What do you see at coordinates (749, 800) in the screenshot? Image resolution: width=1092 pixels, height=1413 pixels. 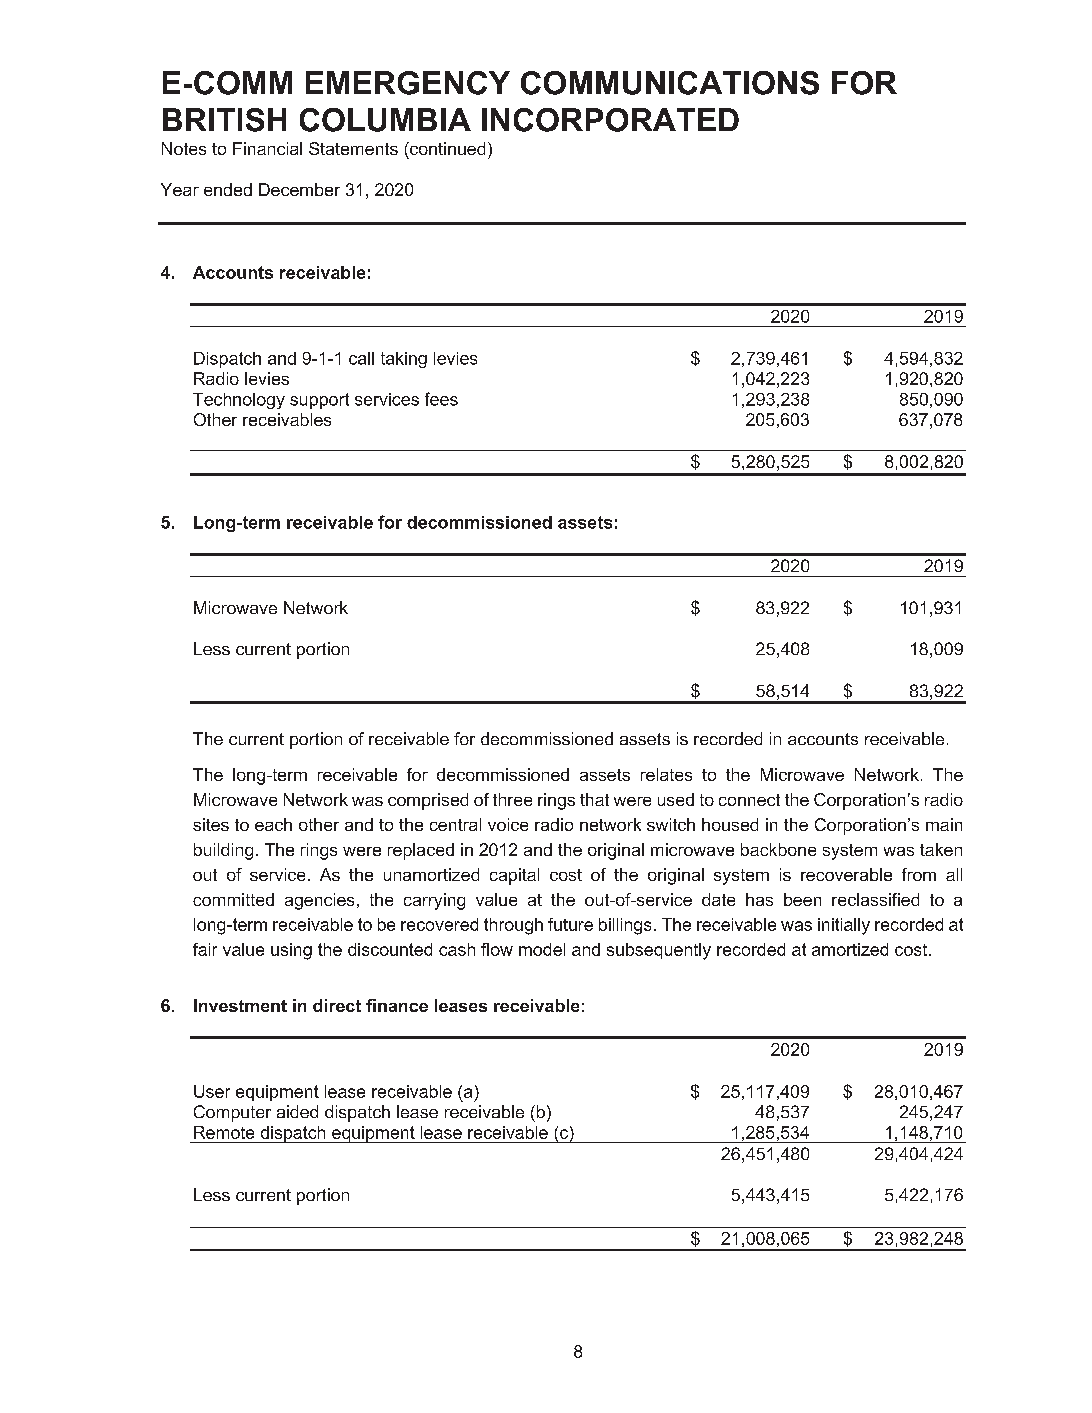 I see `connect` at bounding box center [749, 800].
